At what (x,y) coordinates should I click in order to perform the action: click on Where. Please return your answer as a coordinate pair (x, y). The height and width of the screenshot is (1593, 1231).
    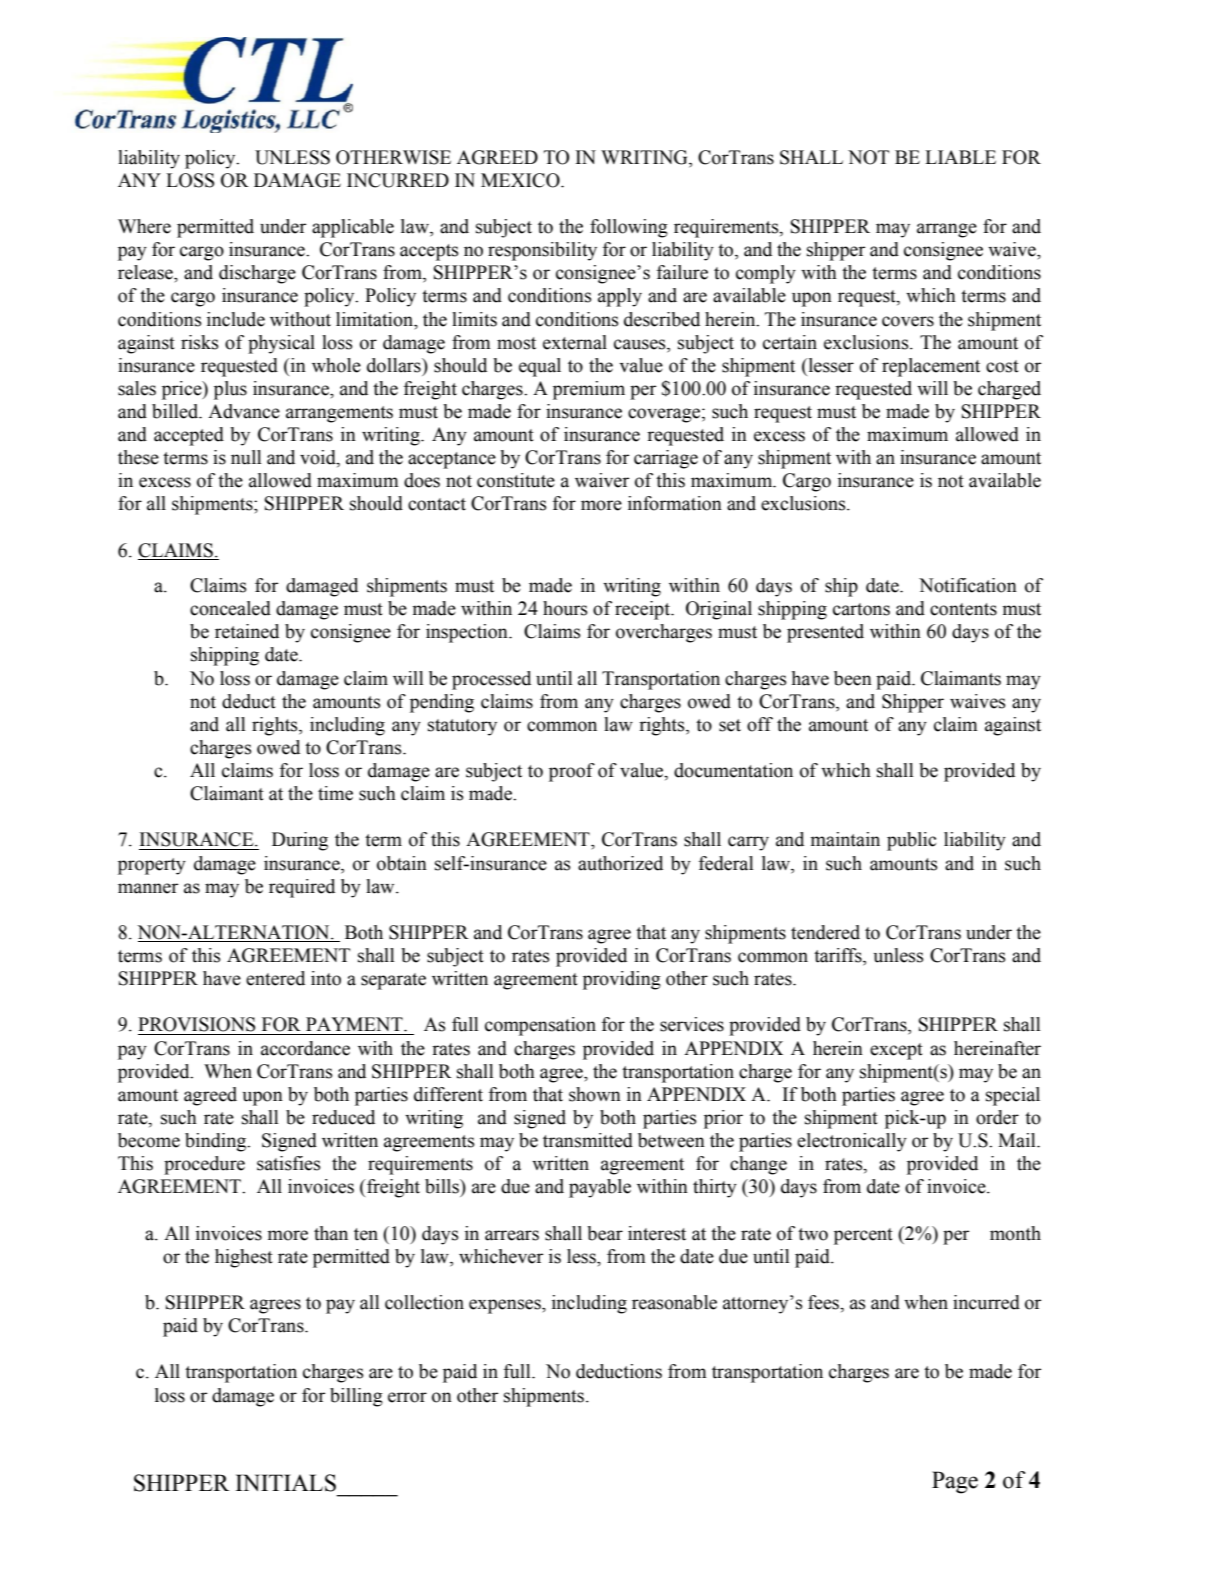
    Looking at the image, I should click on (144, 226).
